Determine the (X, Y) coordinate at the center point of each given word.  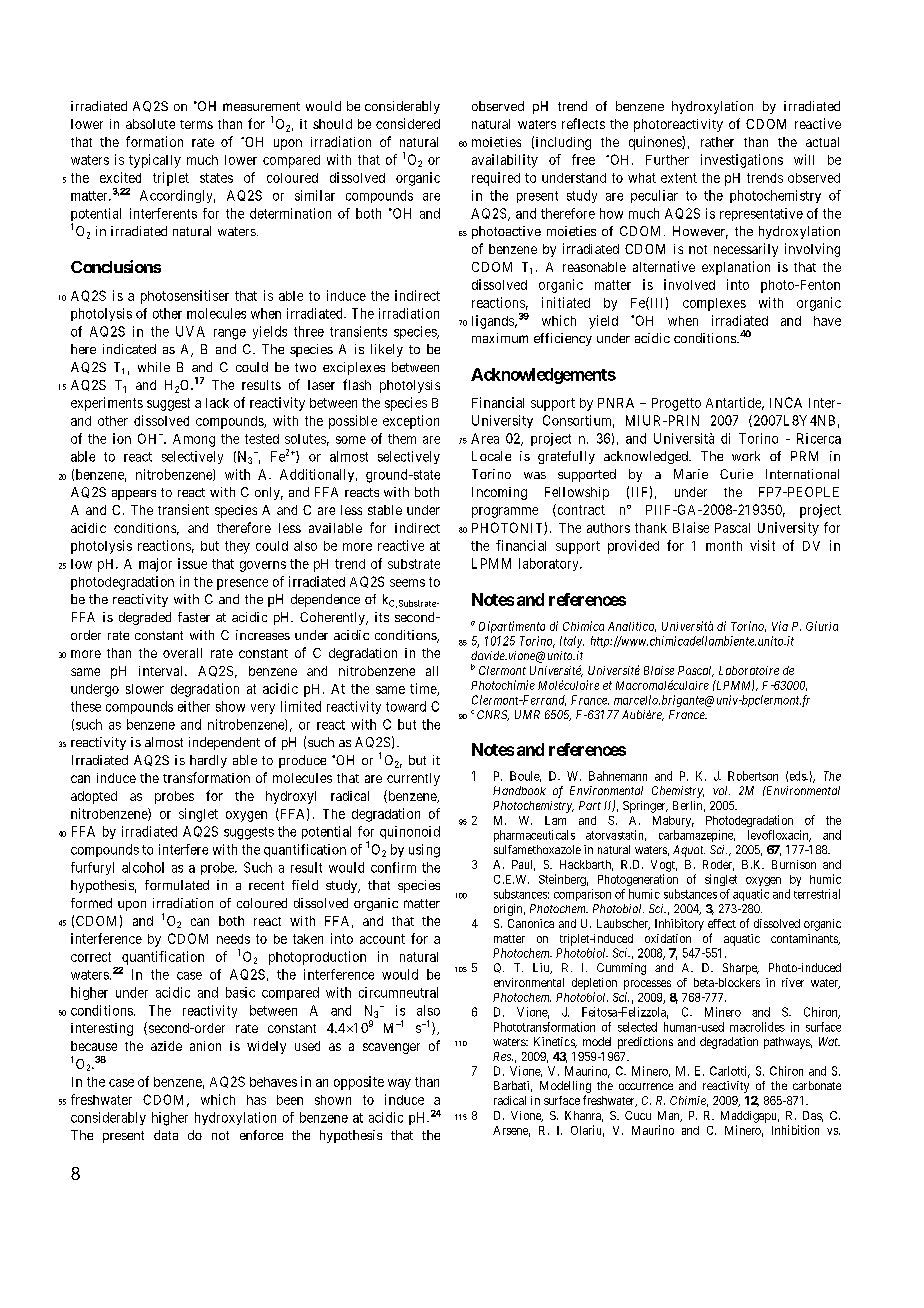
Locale (491, 456)
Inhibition (795, 1130)
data (166, 1135)
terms (196, 124)
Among (194, 440)
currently (413, 779)
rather (717, 142)
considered (408, 123)
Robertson (753, 776)
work (746, 456)
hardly (208, 761)
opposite (359, 1083)
